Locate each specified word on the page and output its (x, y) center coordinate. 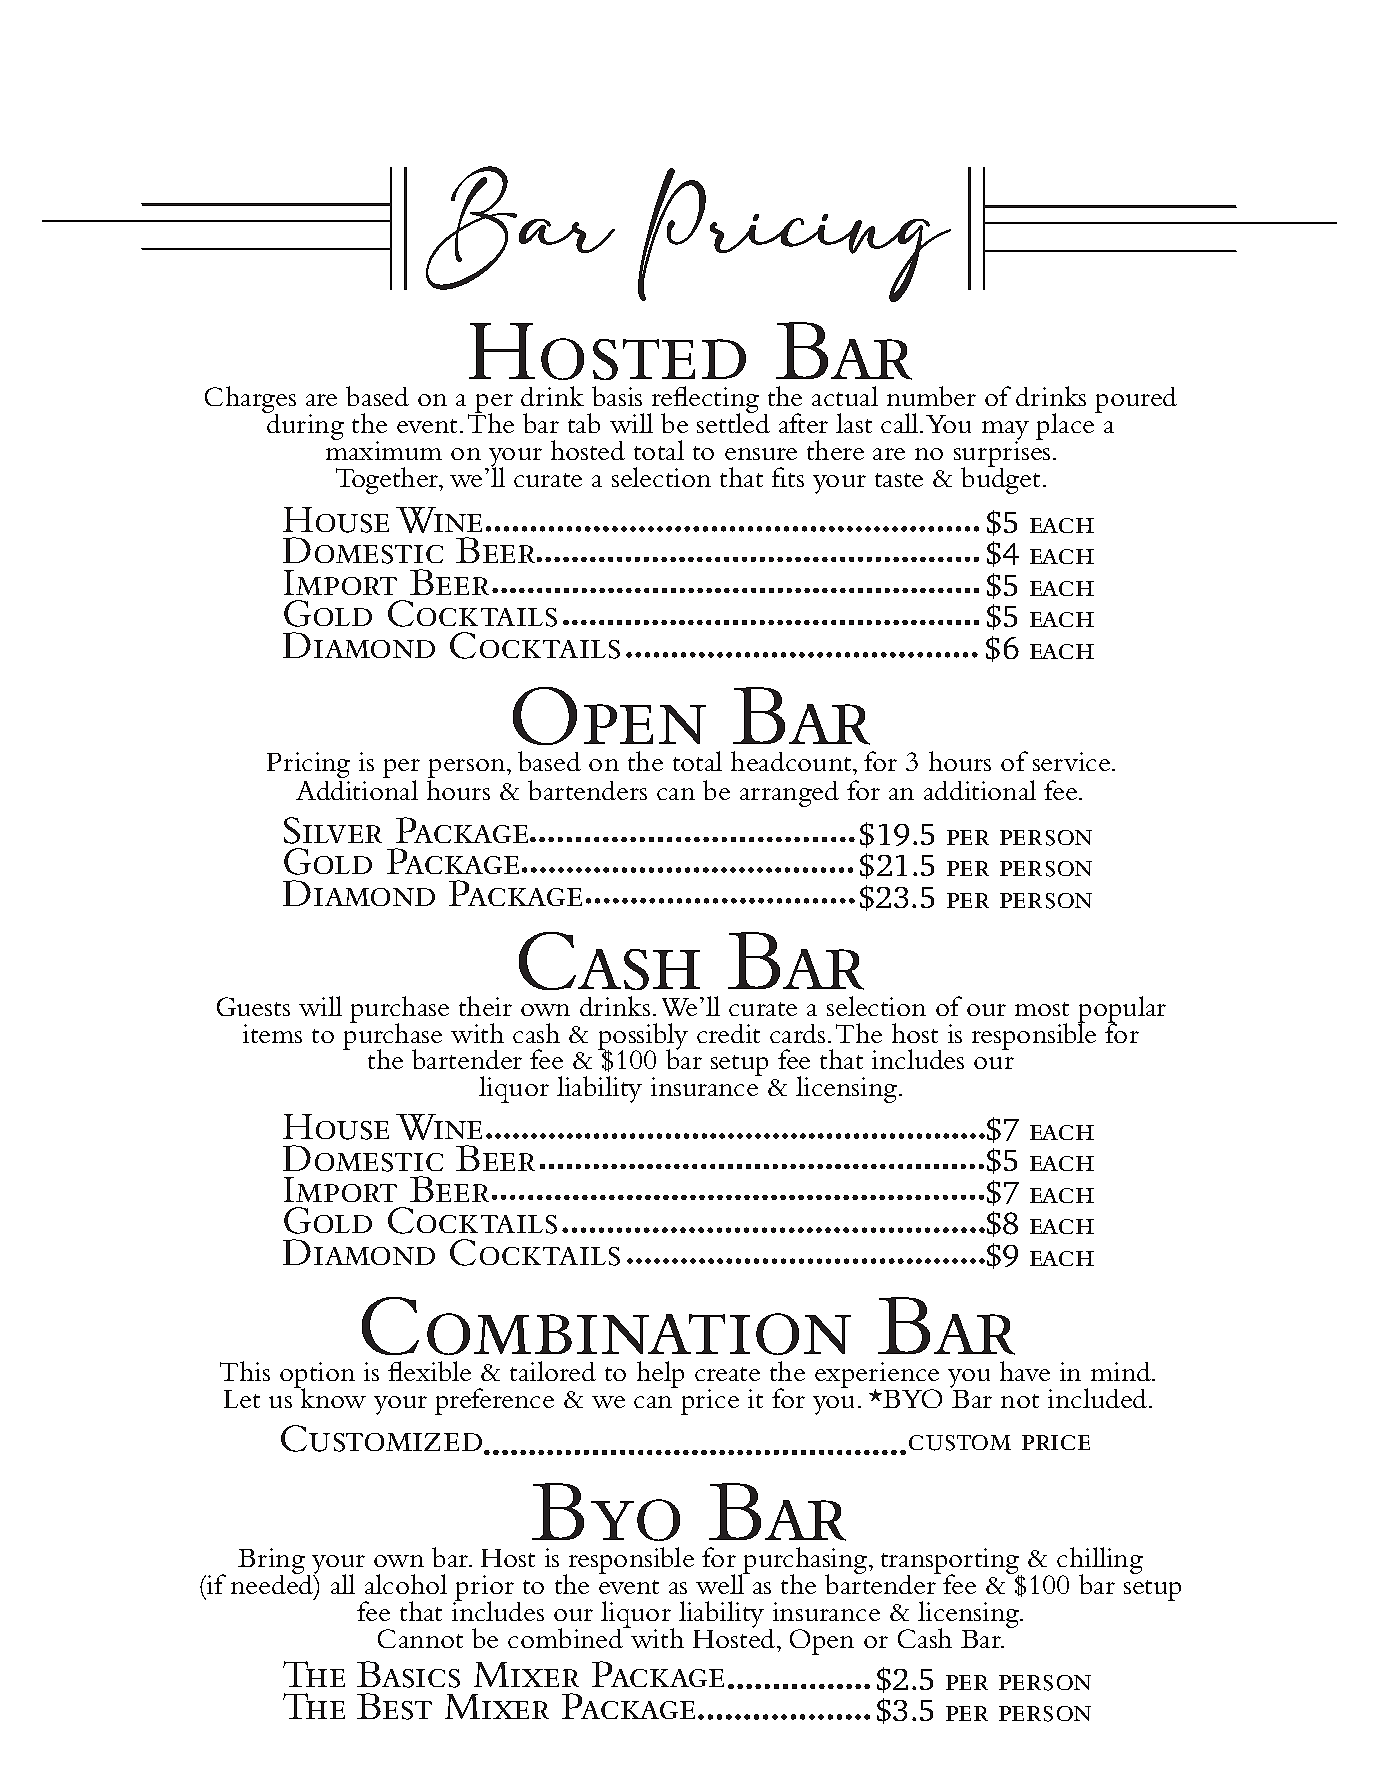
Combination (606, 1326)
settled (733, 422)
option (317, 1376)
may (1005, 432)
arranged (789, 794)
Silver (333, 830)
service (1073, 761)
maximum (384, 449)
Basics (408, 1674)
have (1025, 1371)
